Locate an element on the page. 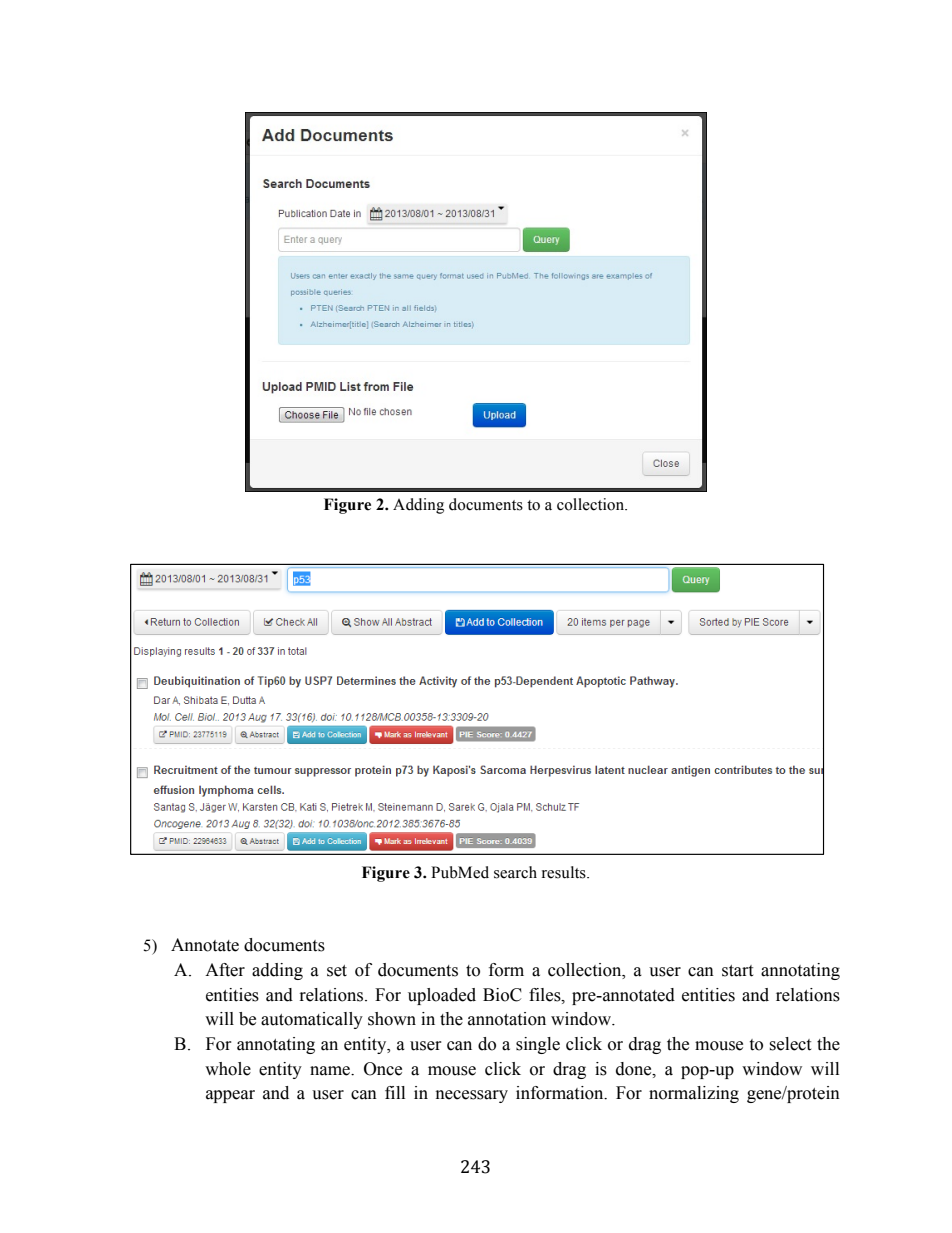  set is located at coordinates (337, 971).
